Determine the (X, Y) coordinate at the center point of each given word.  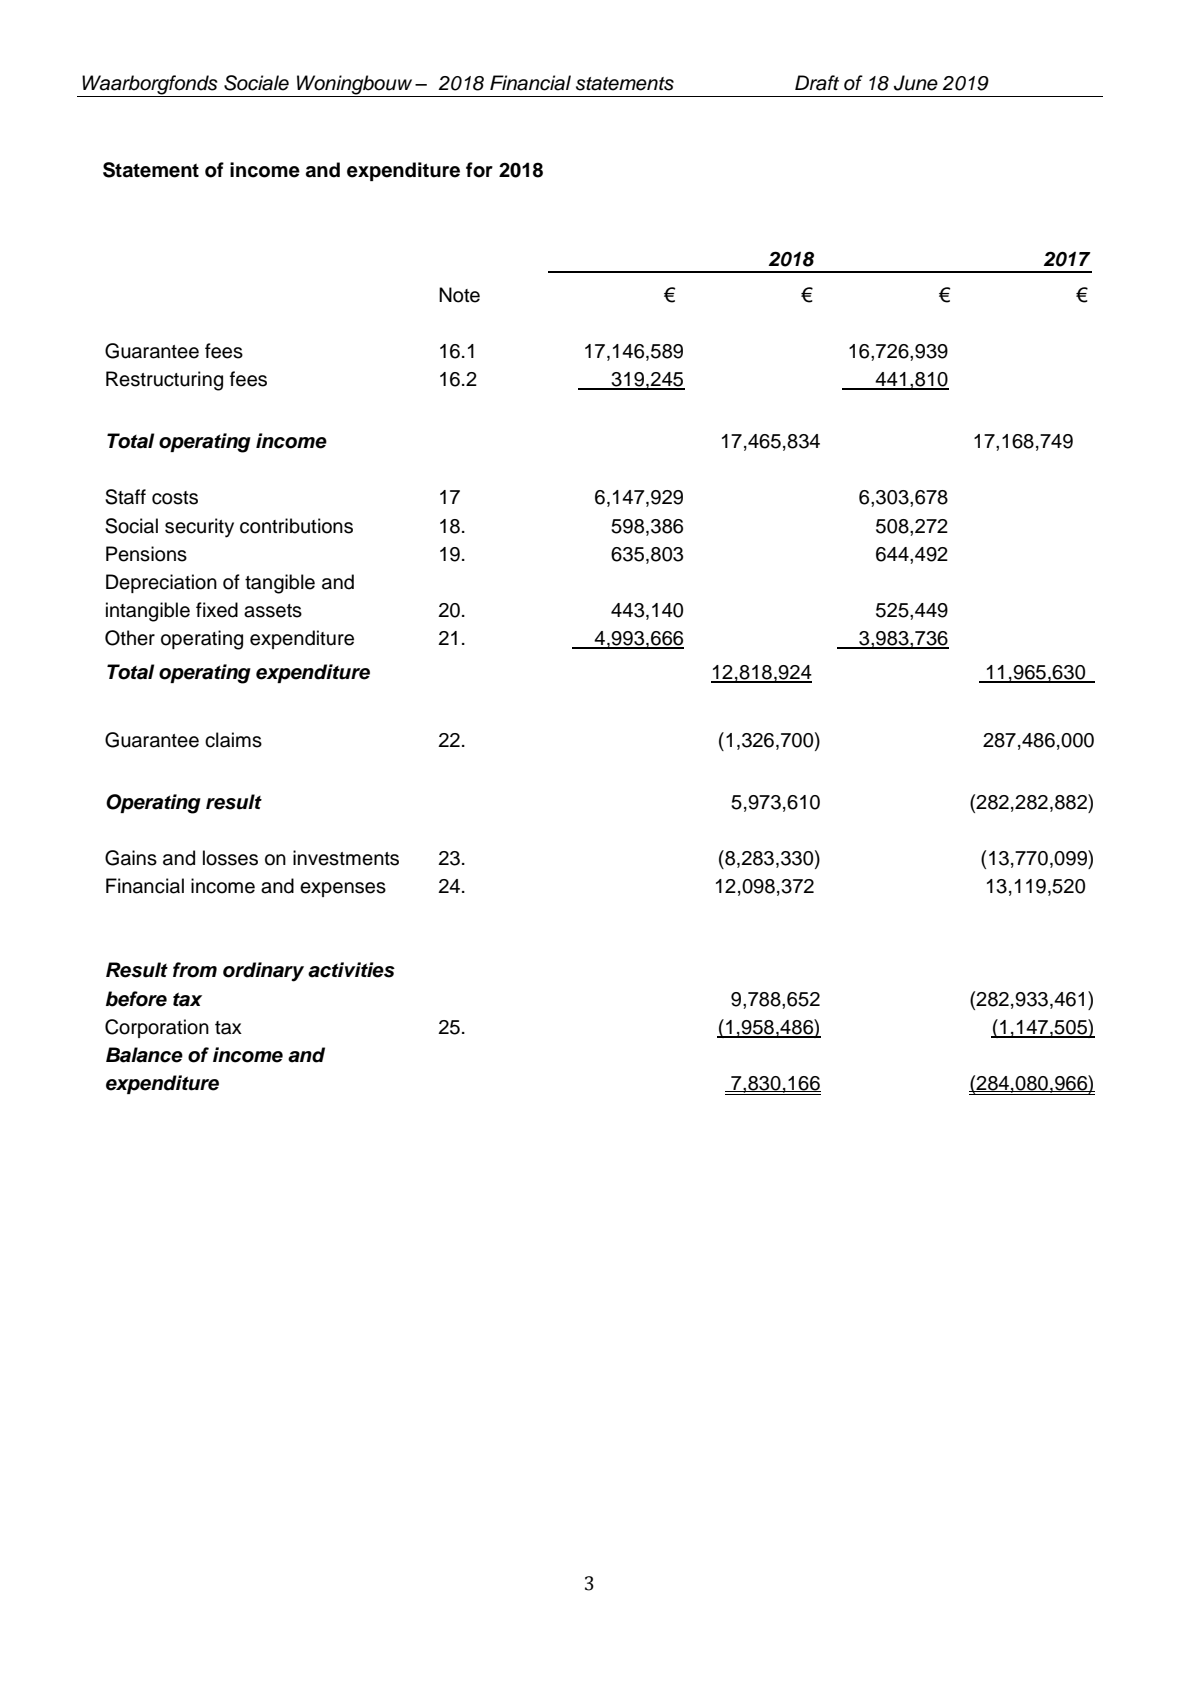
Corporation (157, 1028)
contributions (296, 526)
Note (459, 295)
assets (273, 611)
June (916, 83)
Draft (817, 83)
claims (233, 740)
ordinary (263, 972)
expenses (343, 889)
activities (351, 970)
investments (346, 858)
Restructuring (164, 381)
